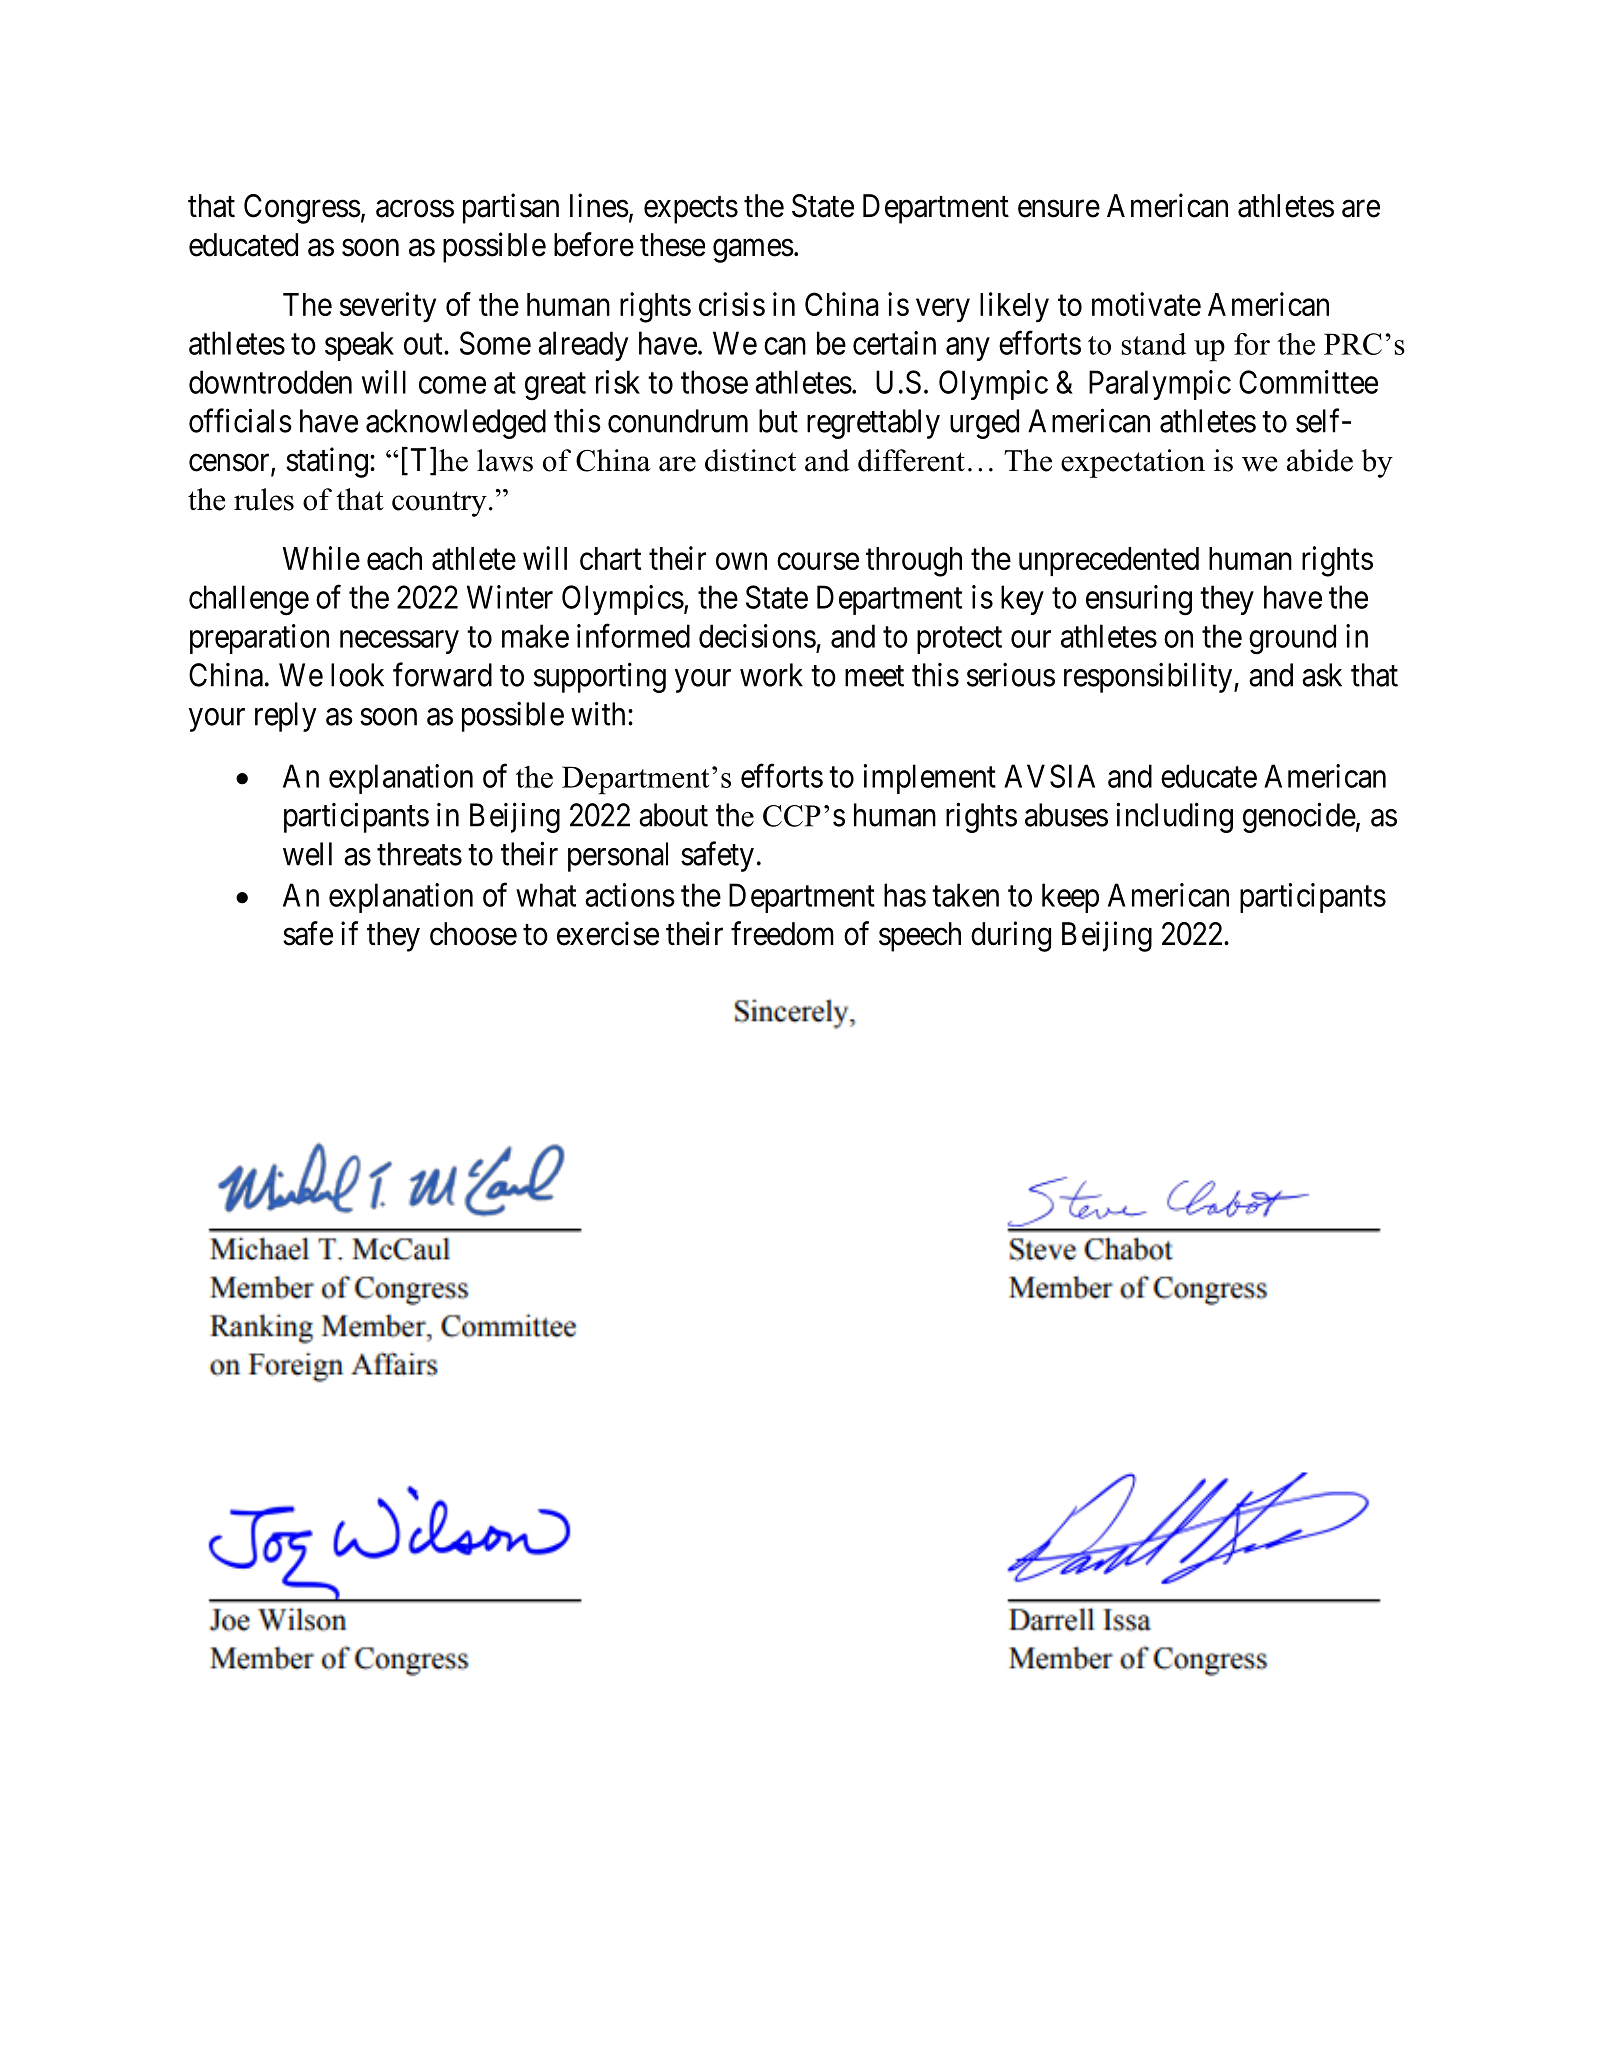 This screenshot has width=1597, height=2067. I want to click on Committee, so click(1308, 382).
